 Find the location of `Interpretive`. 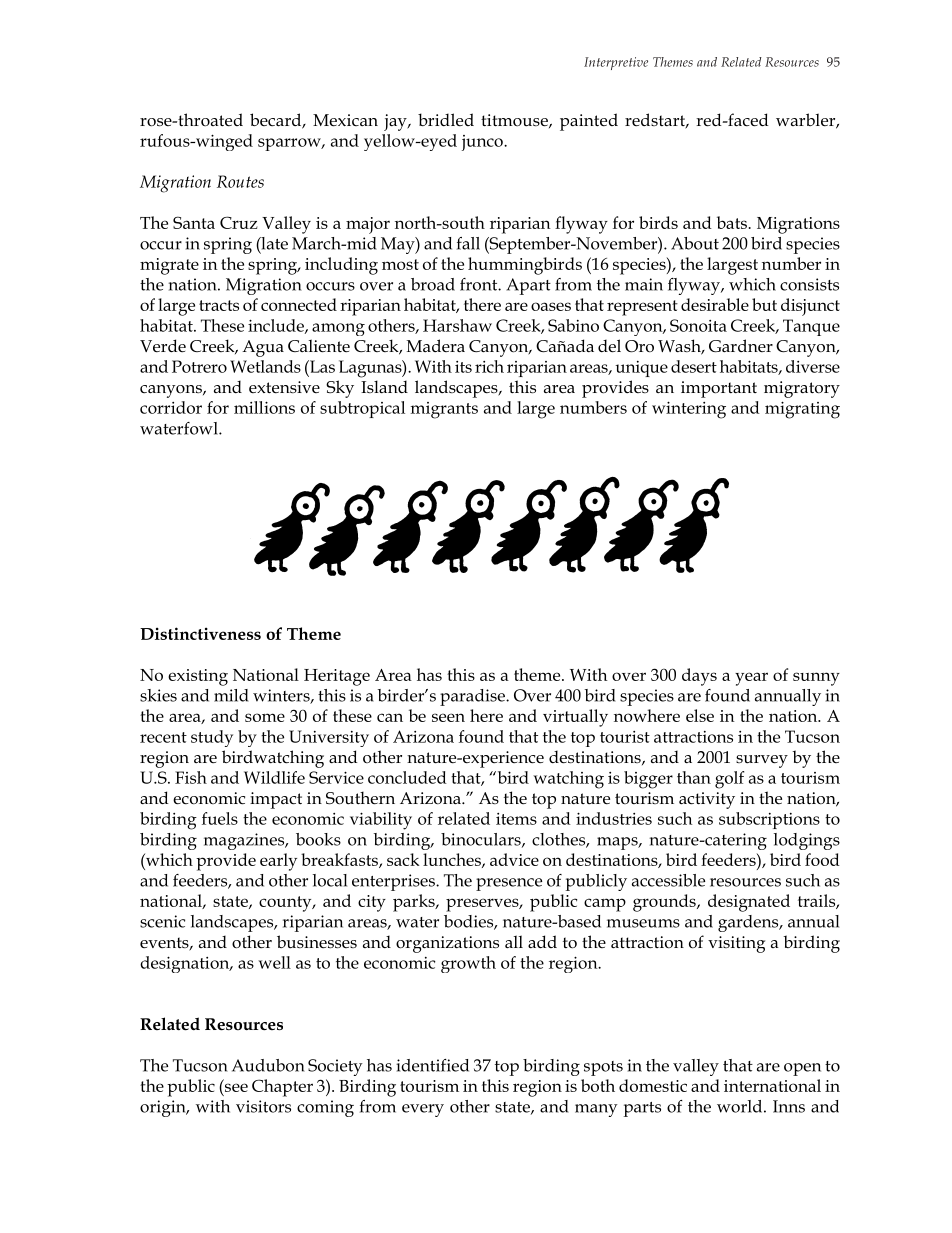

Interpretive is located at coordinates (616, 63).
